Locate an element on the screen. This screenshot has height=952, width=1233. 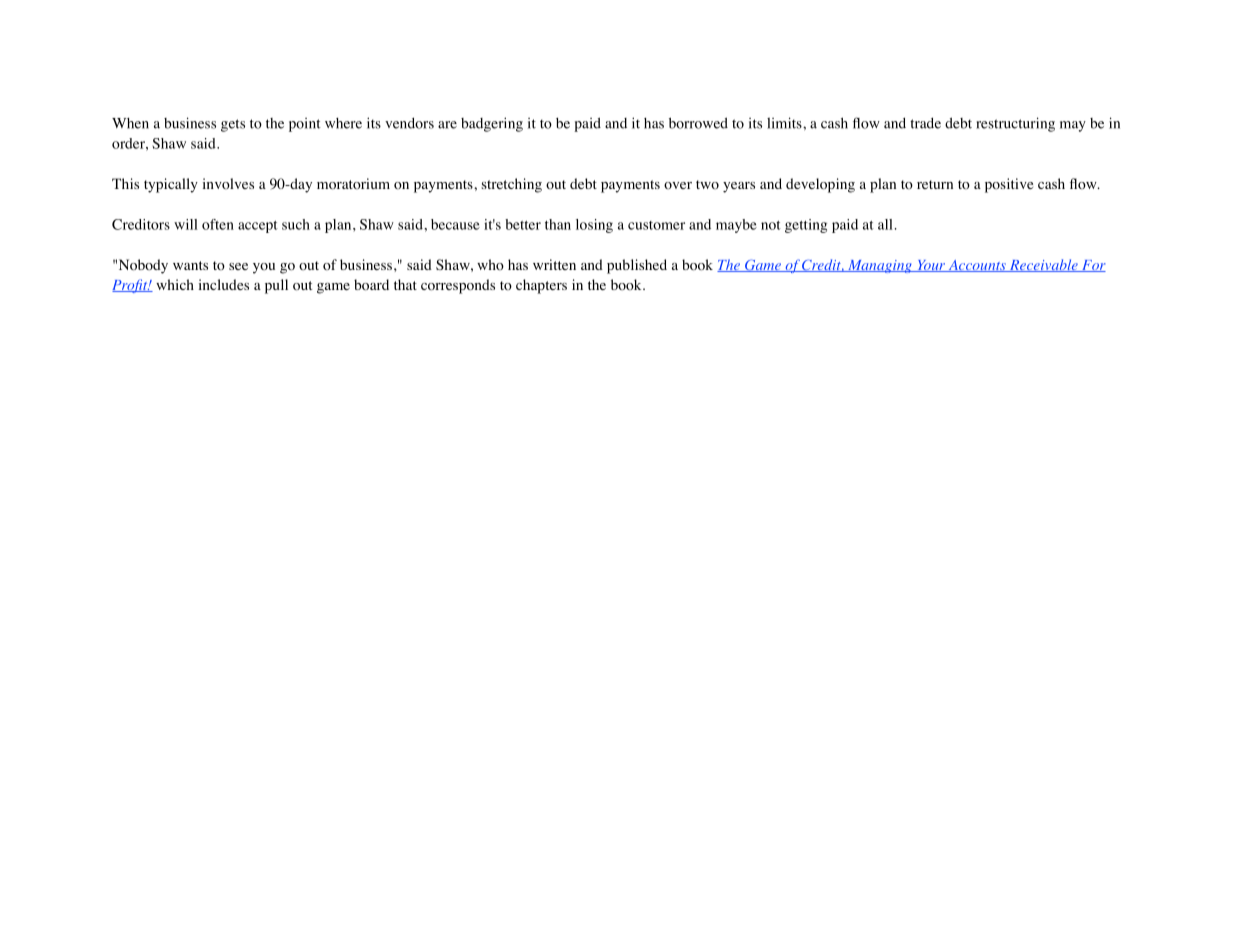
involves is located at coordinates (228, 184).
